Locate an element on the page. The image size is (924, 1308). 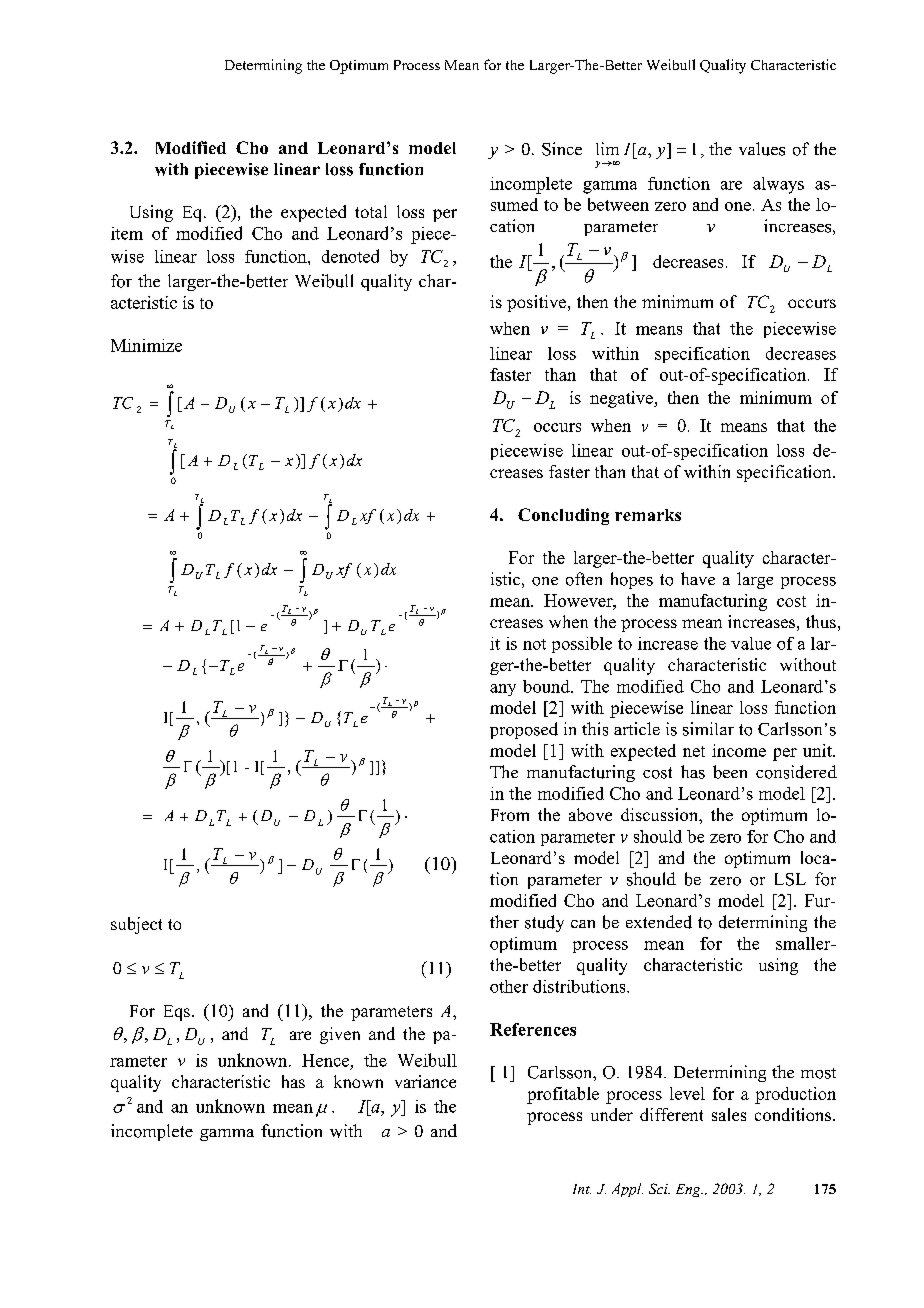
can is located at coordinates (583, 924).
